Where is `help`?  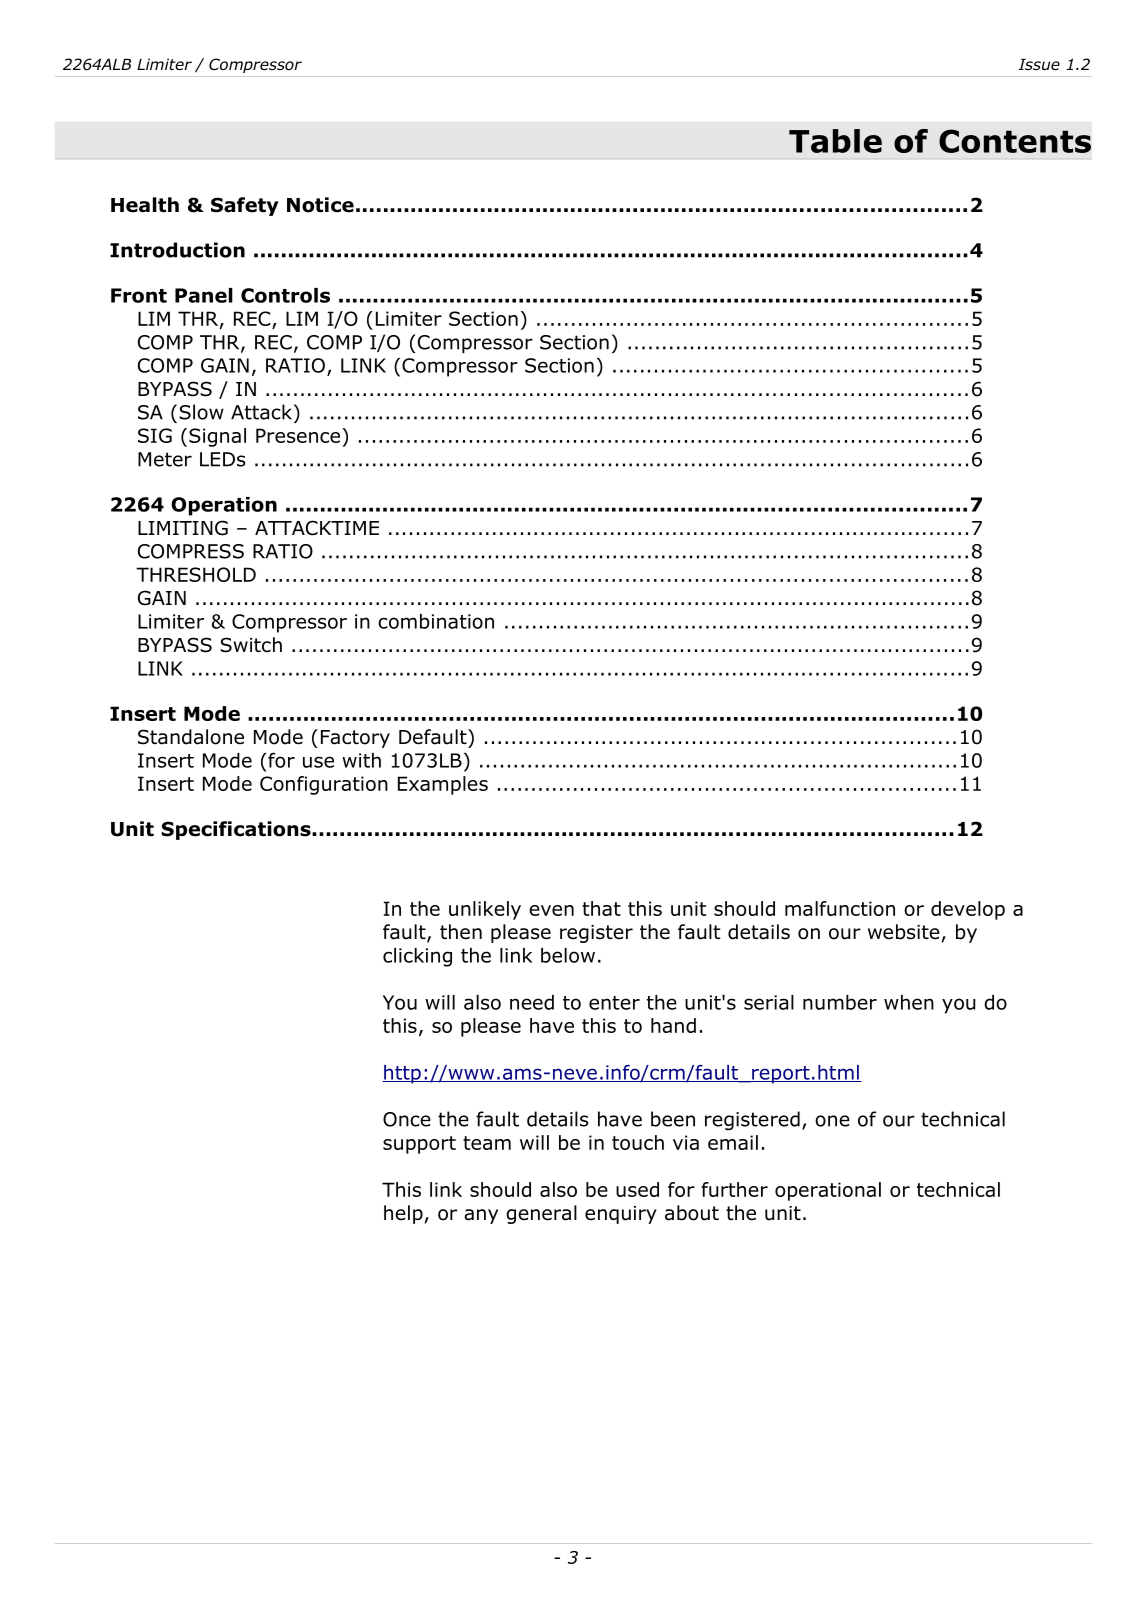 help is located at coordinates (403, 1214).
